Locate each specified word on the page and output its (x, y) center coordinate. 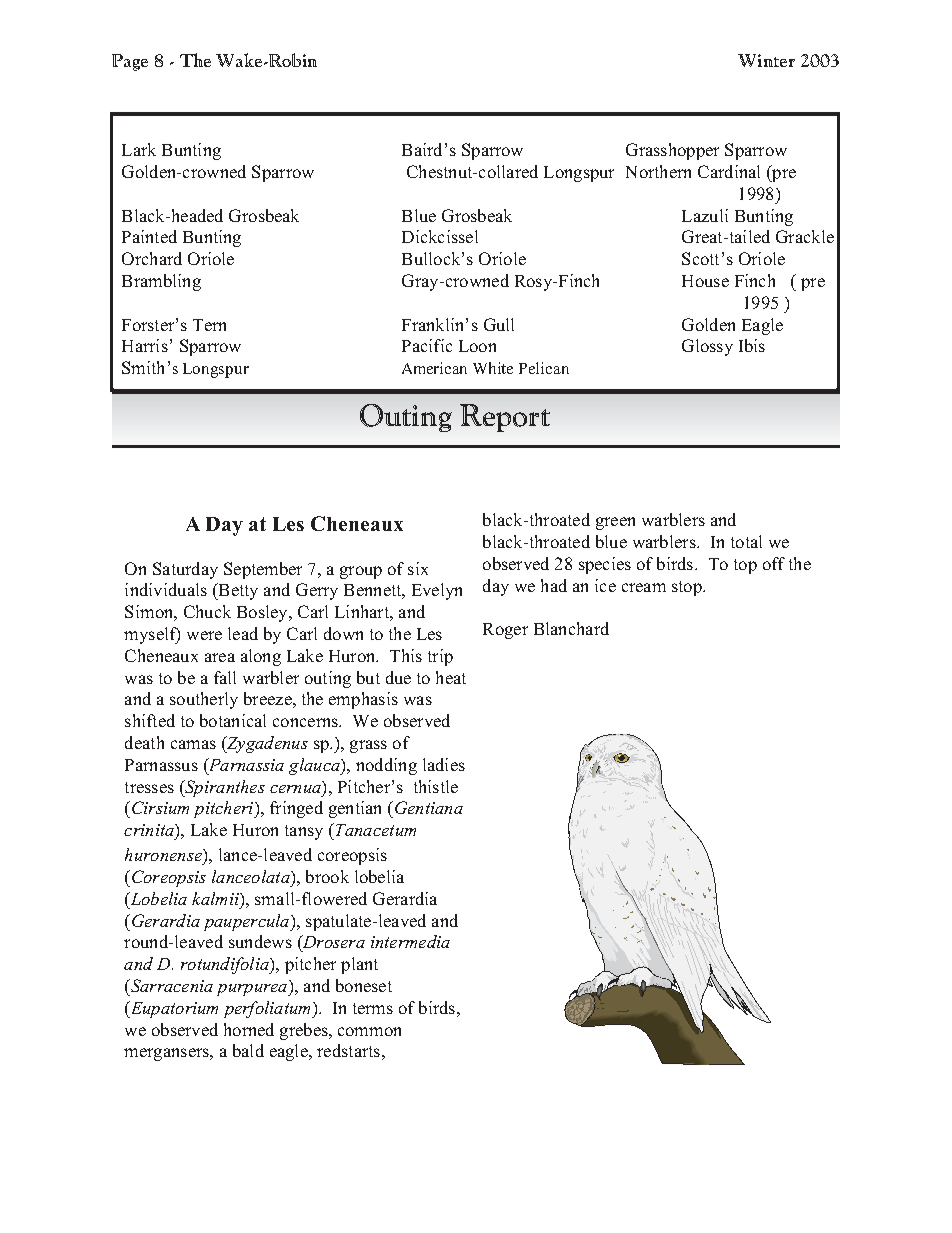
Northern (658, 171)
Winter (766, 60)
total (746, 541)
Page (130, 62)
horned (249, 1029)
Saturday (185, 570)
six (418, 568)
